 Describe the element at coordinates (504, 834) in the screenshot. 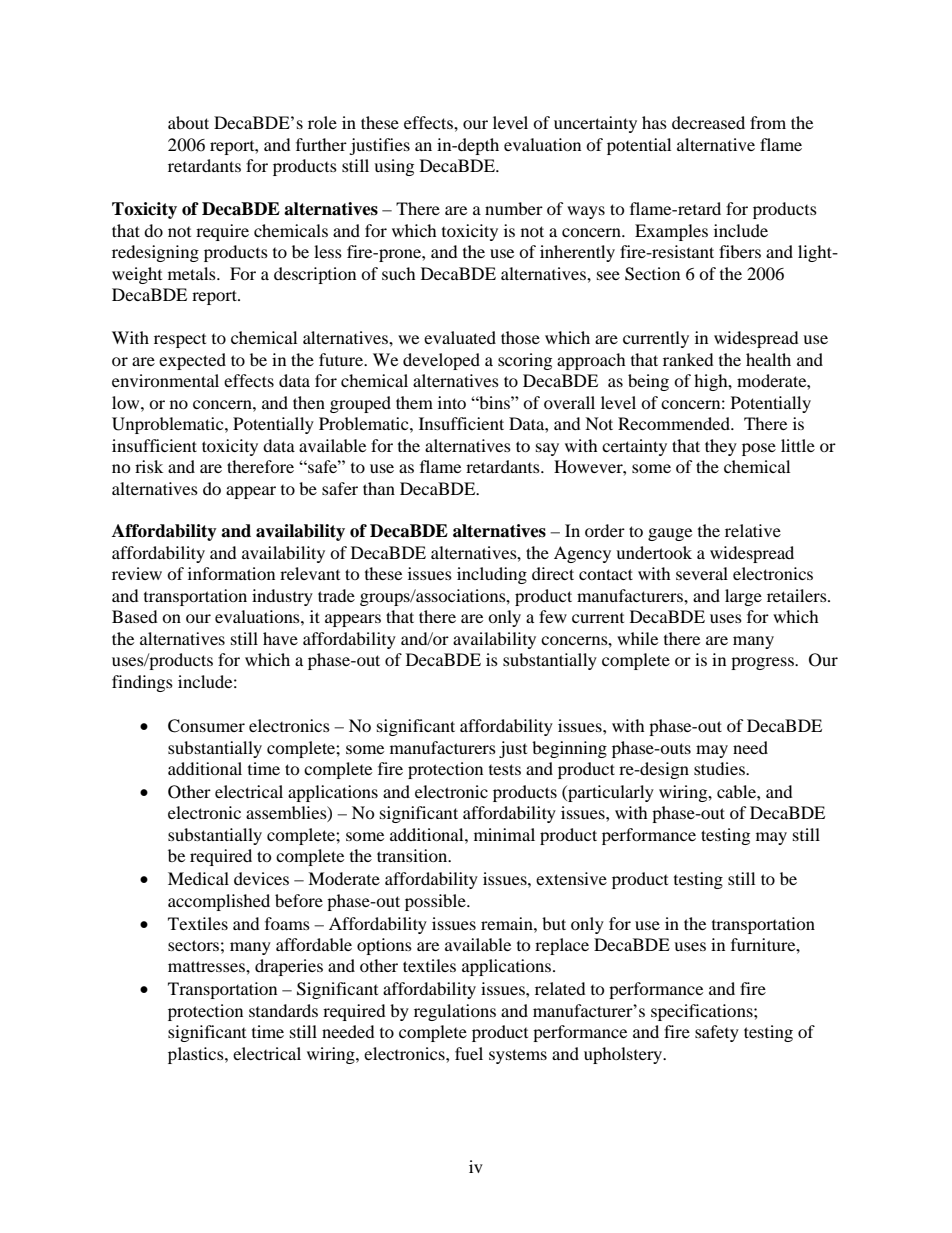

I see `minimal` at that location.
